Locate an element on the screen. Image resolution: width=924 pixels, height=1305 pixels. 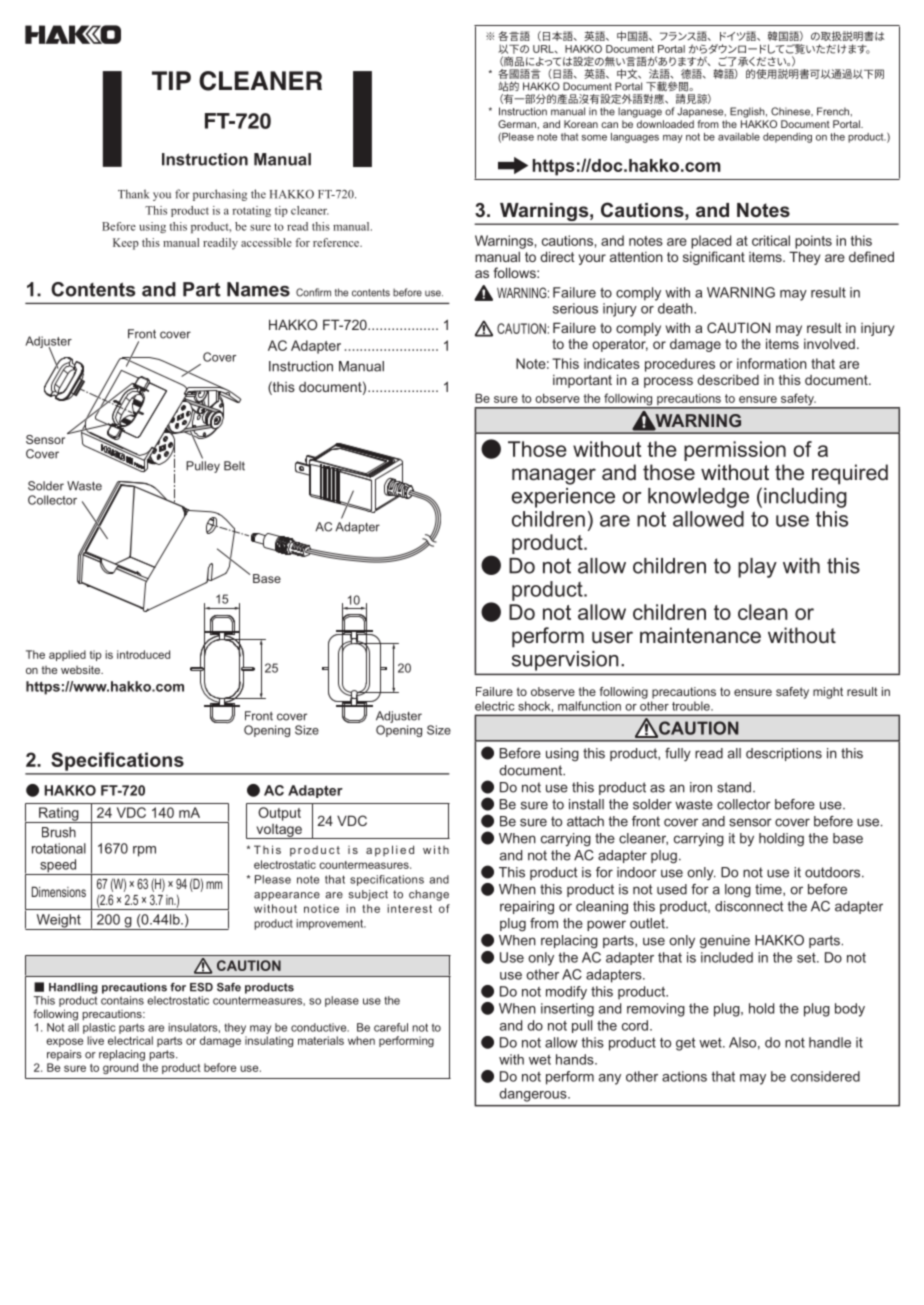
Belt is located at coordinates (234, 466).
